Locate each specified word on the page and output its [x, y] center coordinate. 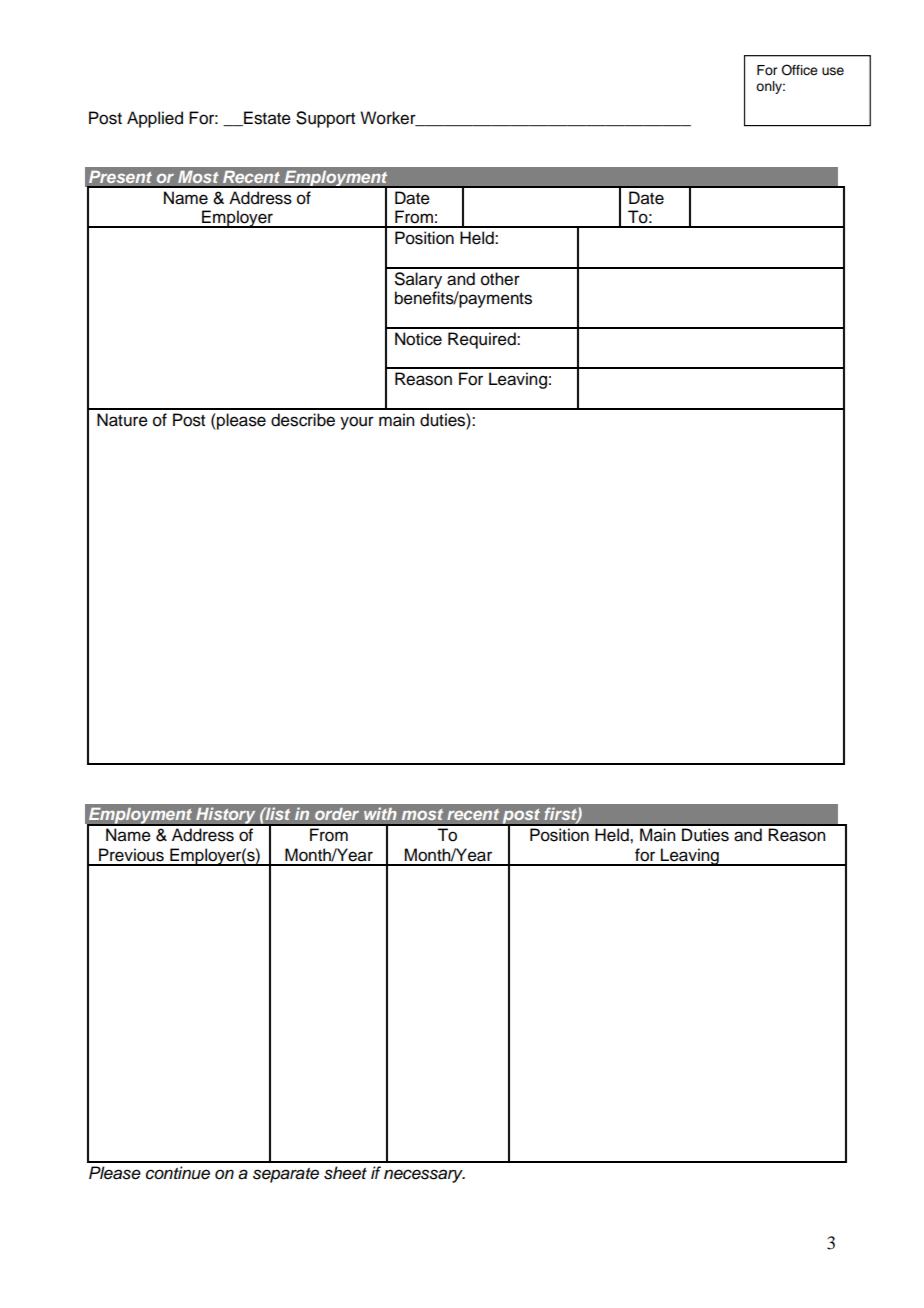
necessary [424, 1176]
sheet [345, 1173]
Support [325, 119]
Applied [155, 119]
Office [799, 70]
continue [178, 1173]
